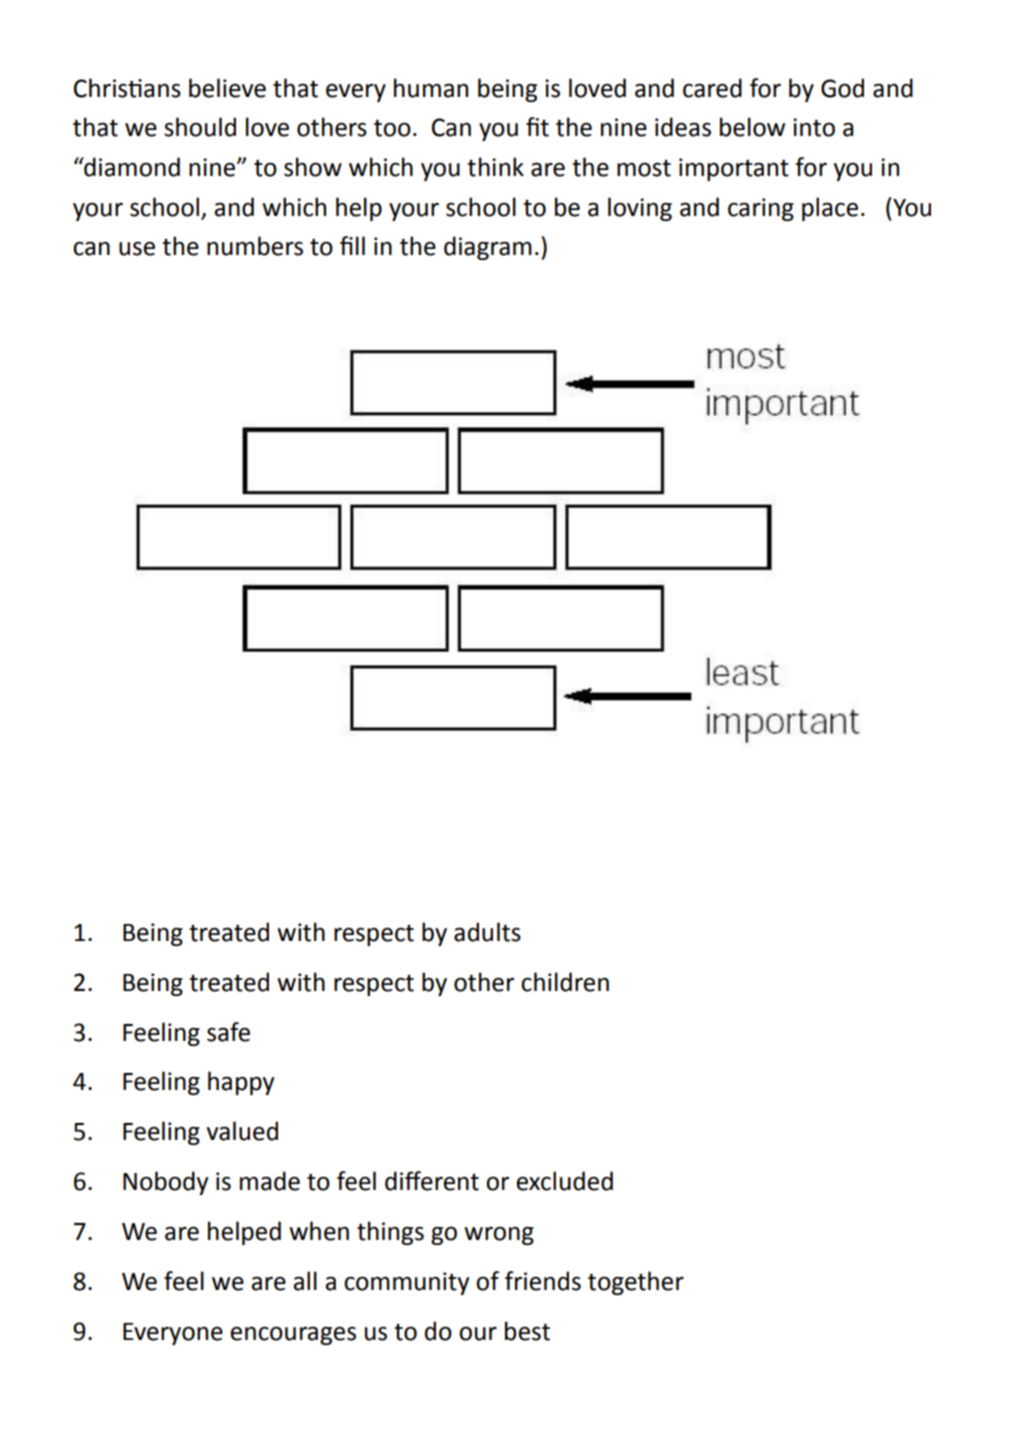 The height and width of the image is (1438, 1017). What do you see at coordinates (527, 1331) in the image?
I see `best` at bounding box center [527, 1331].
